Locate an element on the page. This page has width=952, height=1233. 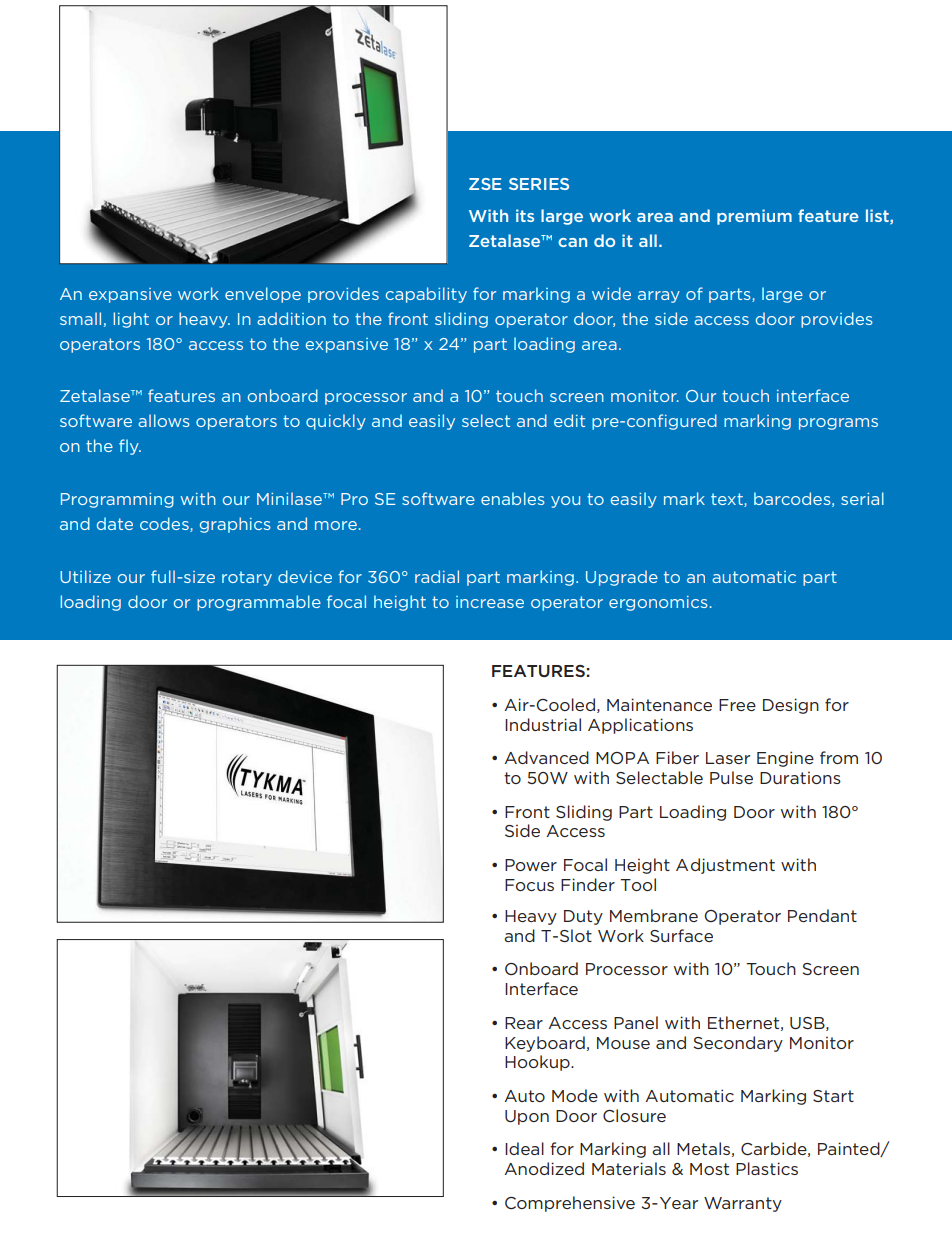
Ideal is located at coordinates (524, 1148).
